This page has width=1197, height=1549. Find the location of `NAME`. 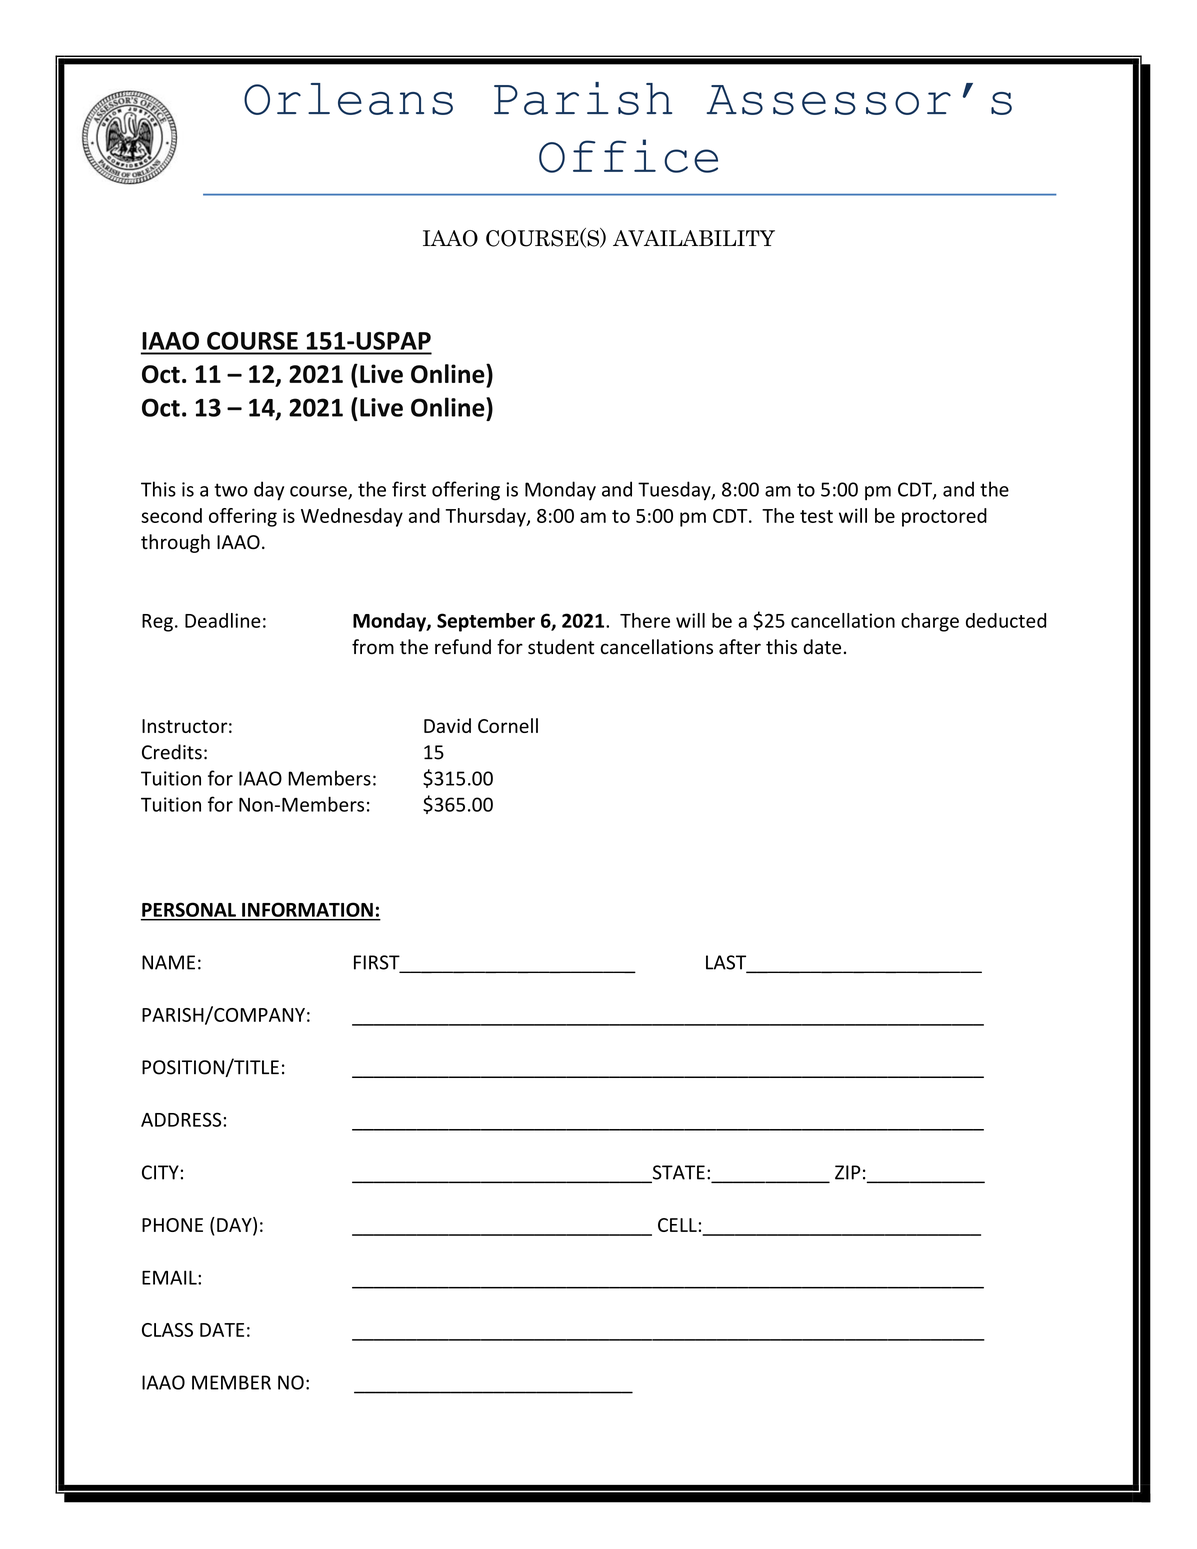

NAME is located at coordinates (168, 962).
